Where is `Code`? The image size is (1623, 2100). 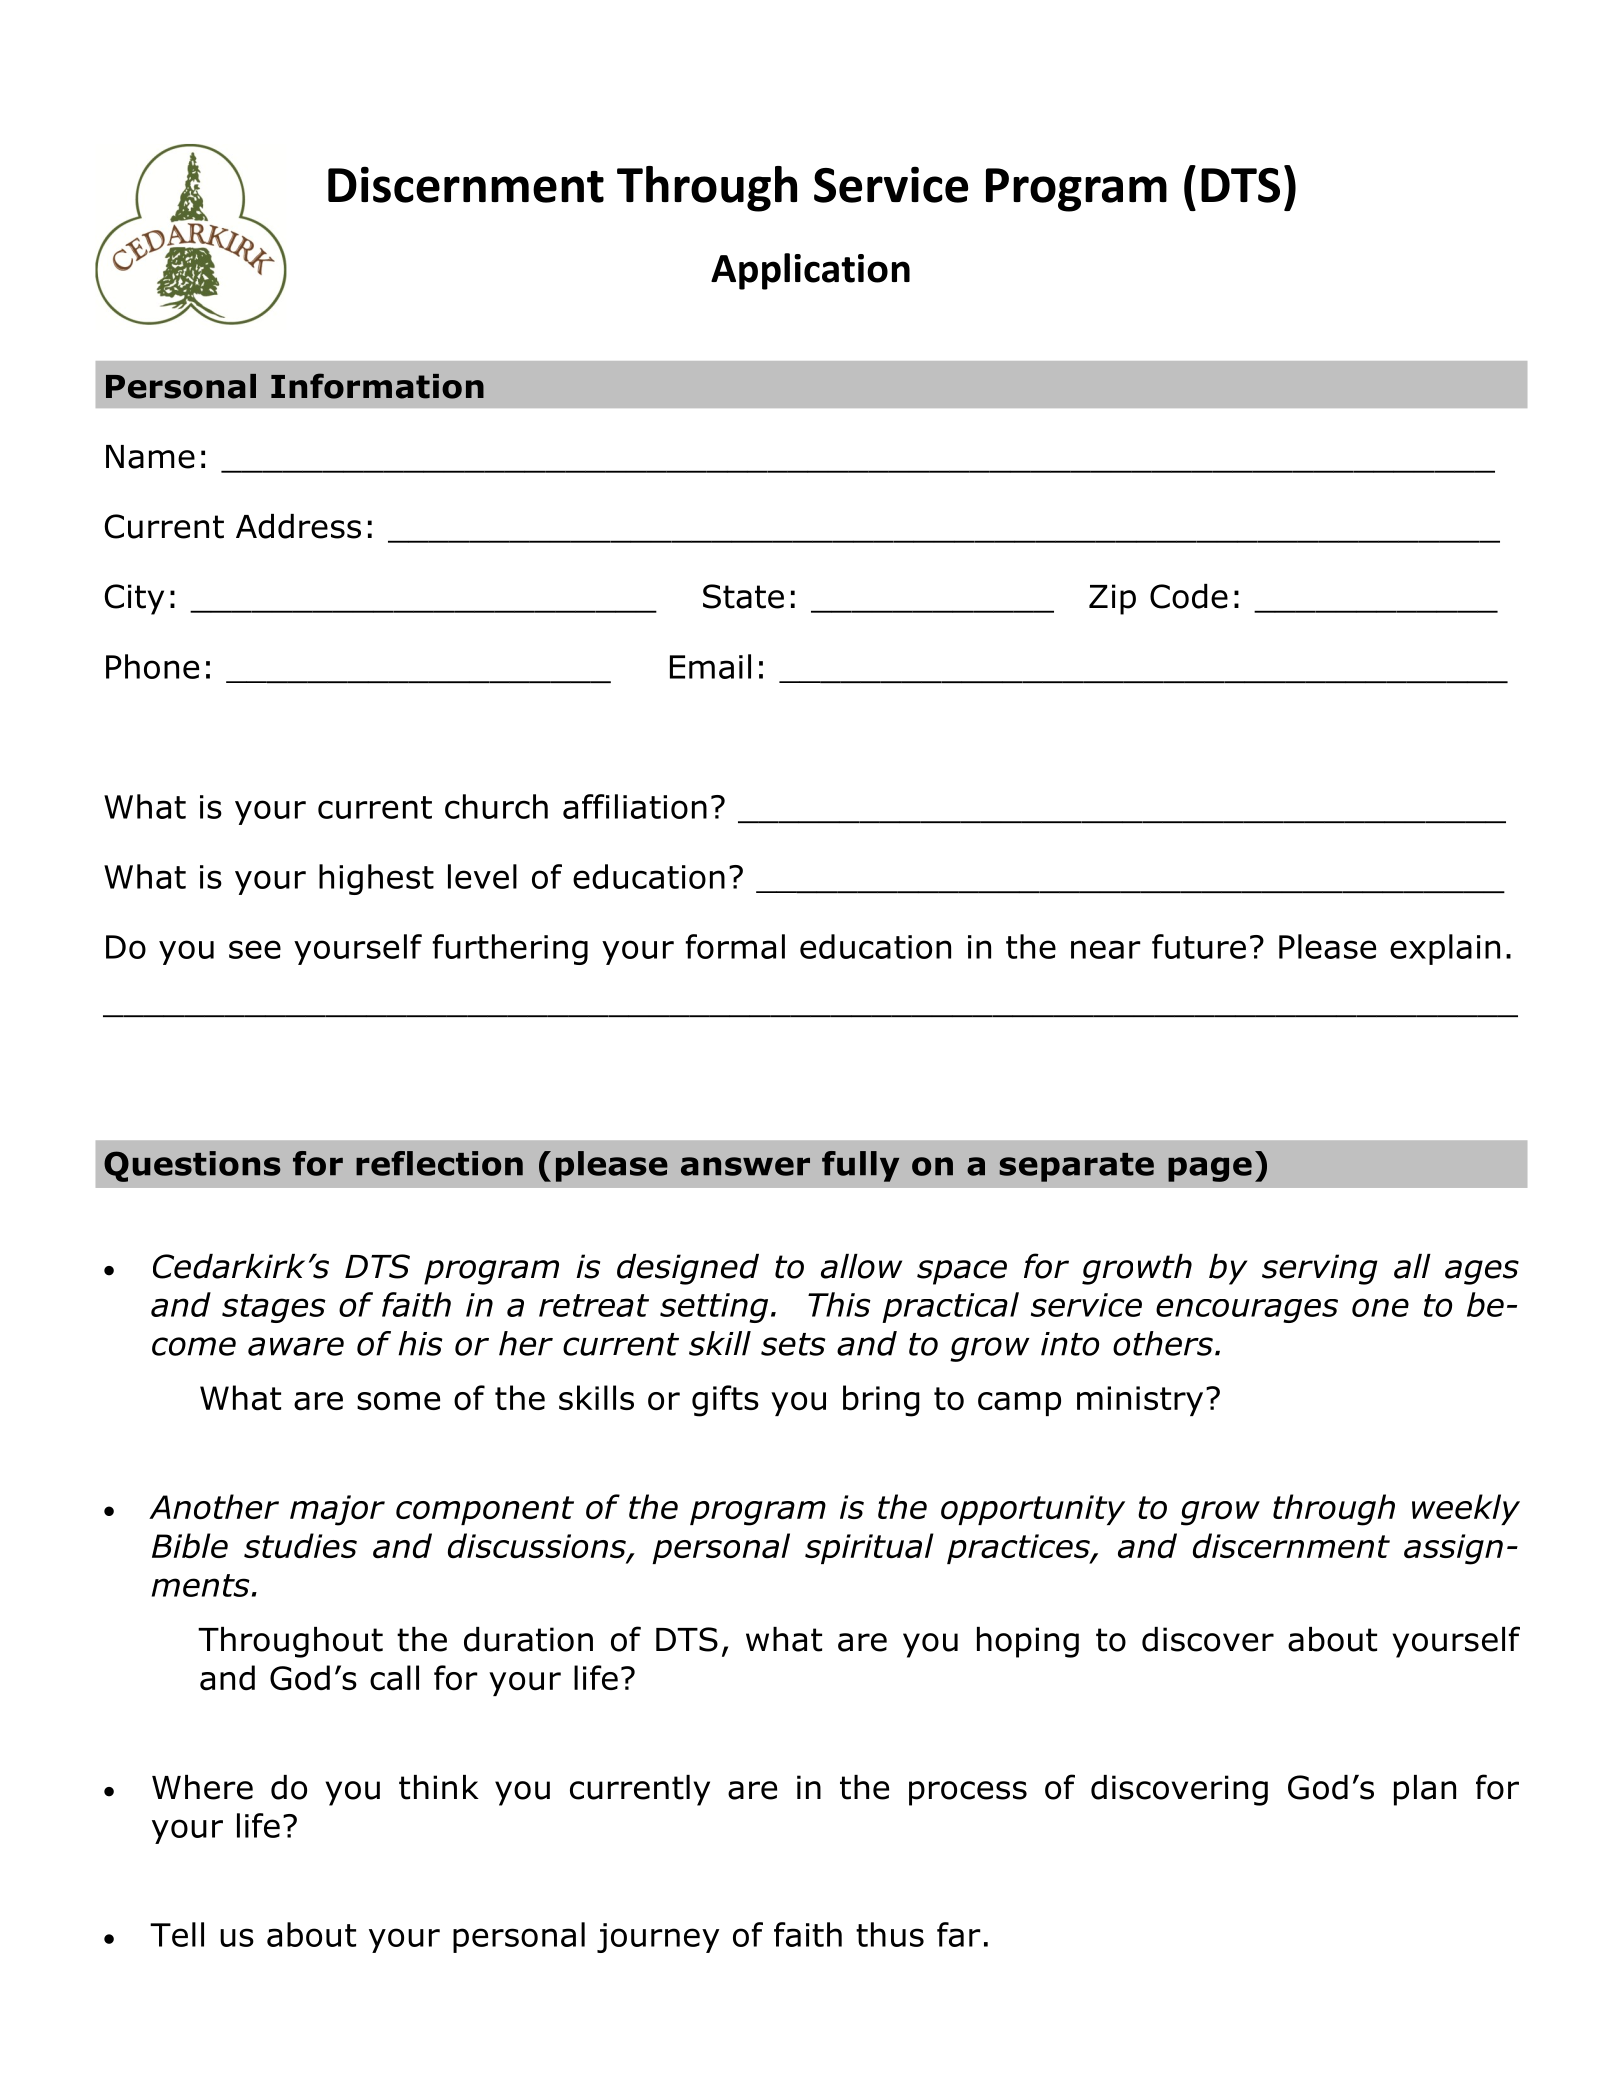
Code is located at coordinates (1189, 596).
